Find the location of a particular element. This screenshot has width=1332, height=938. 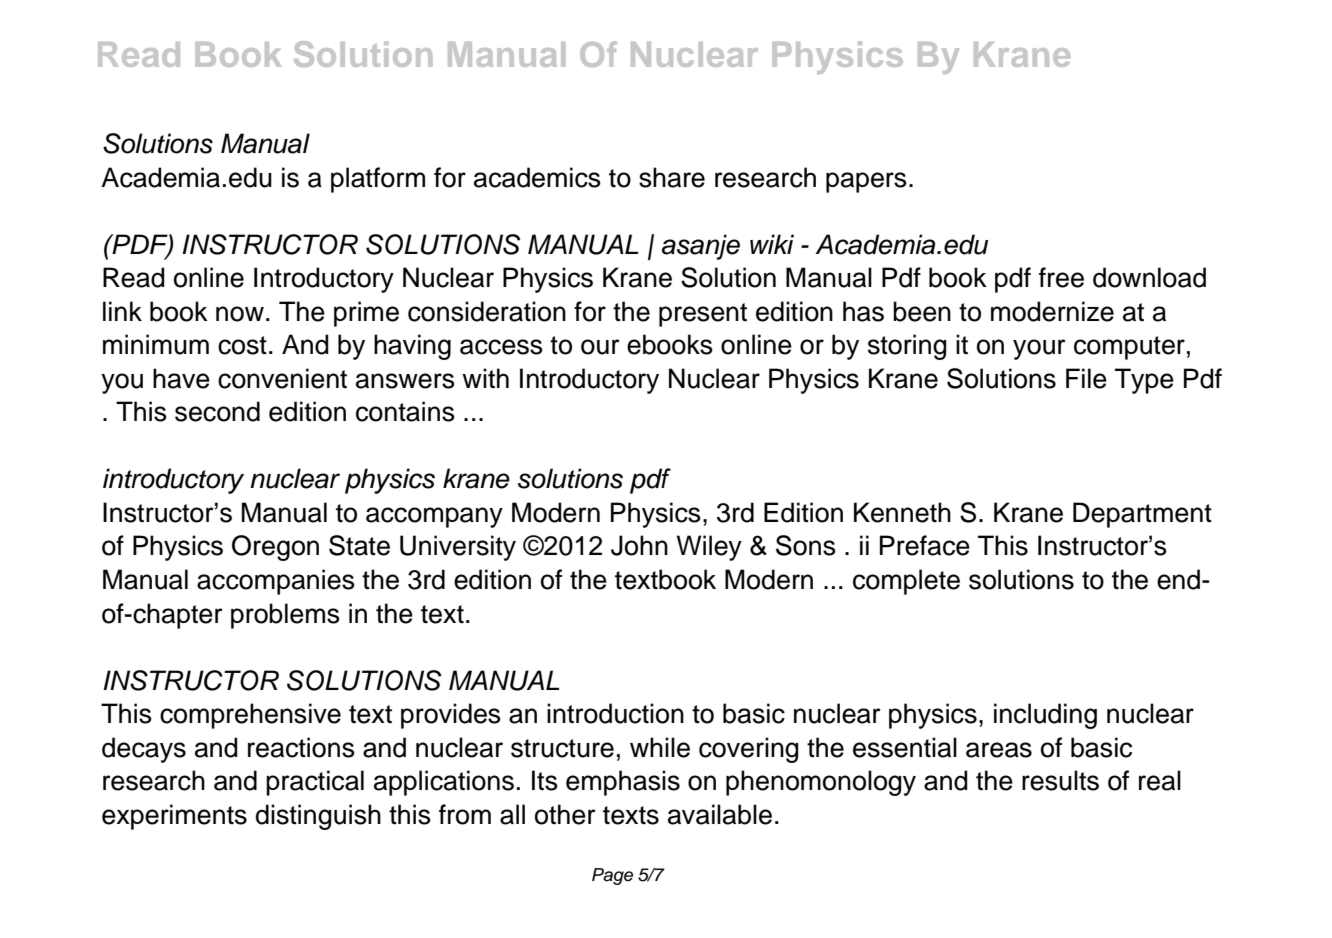

distinguish is located at coordinates (318, 817).
